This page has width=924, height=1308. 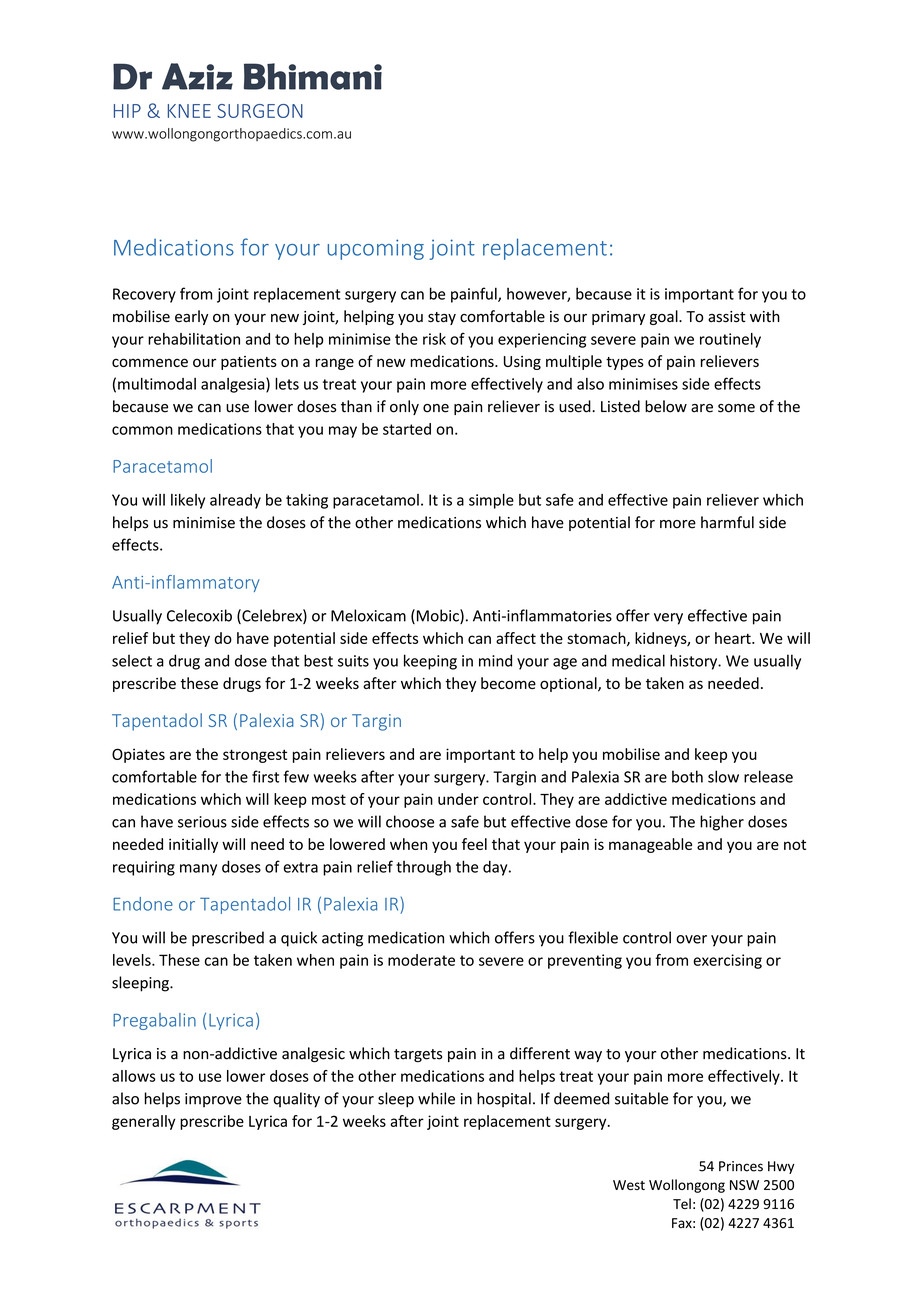 What do you see at coordinates (736, 408) in the page?
I see `some` at bounding box center [736, 408].
